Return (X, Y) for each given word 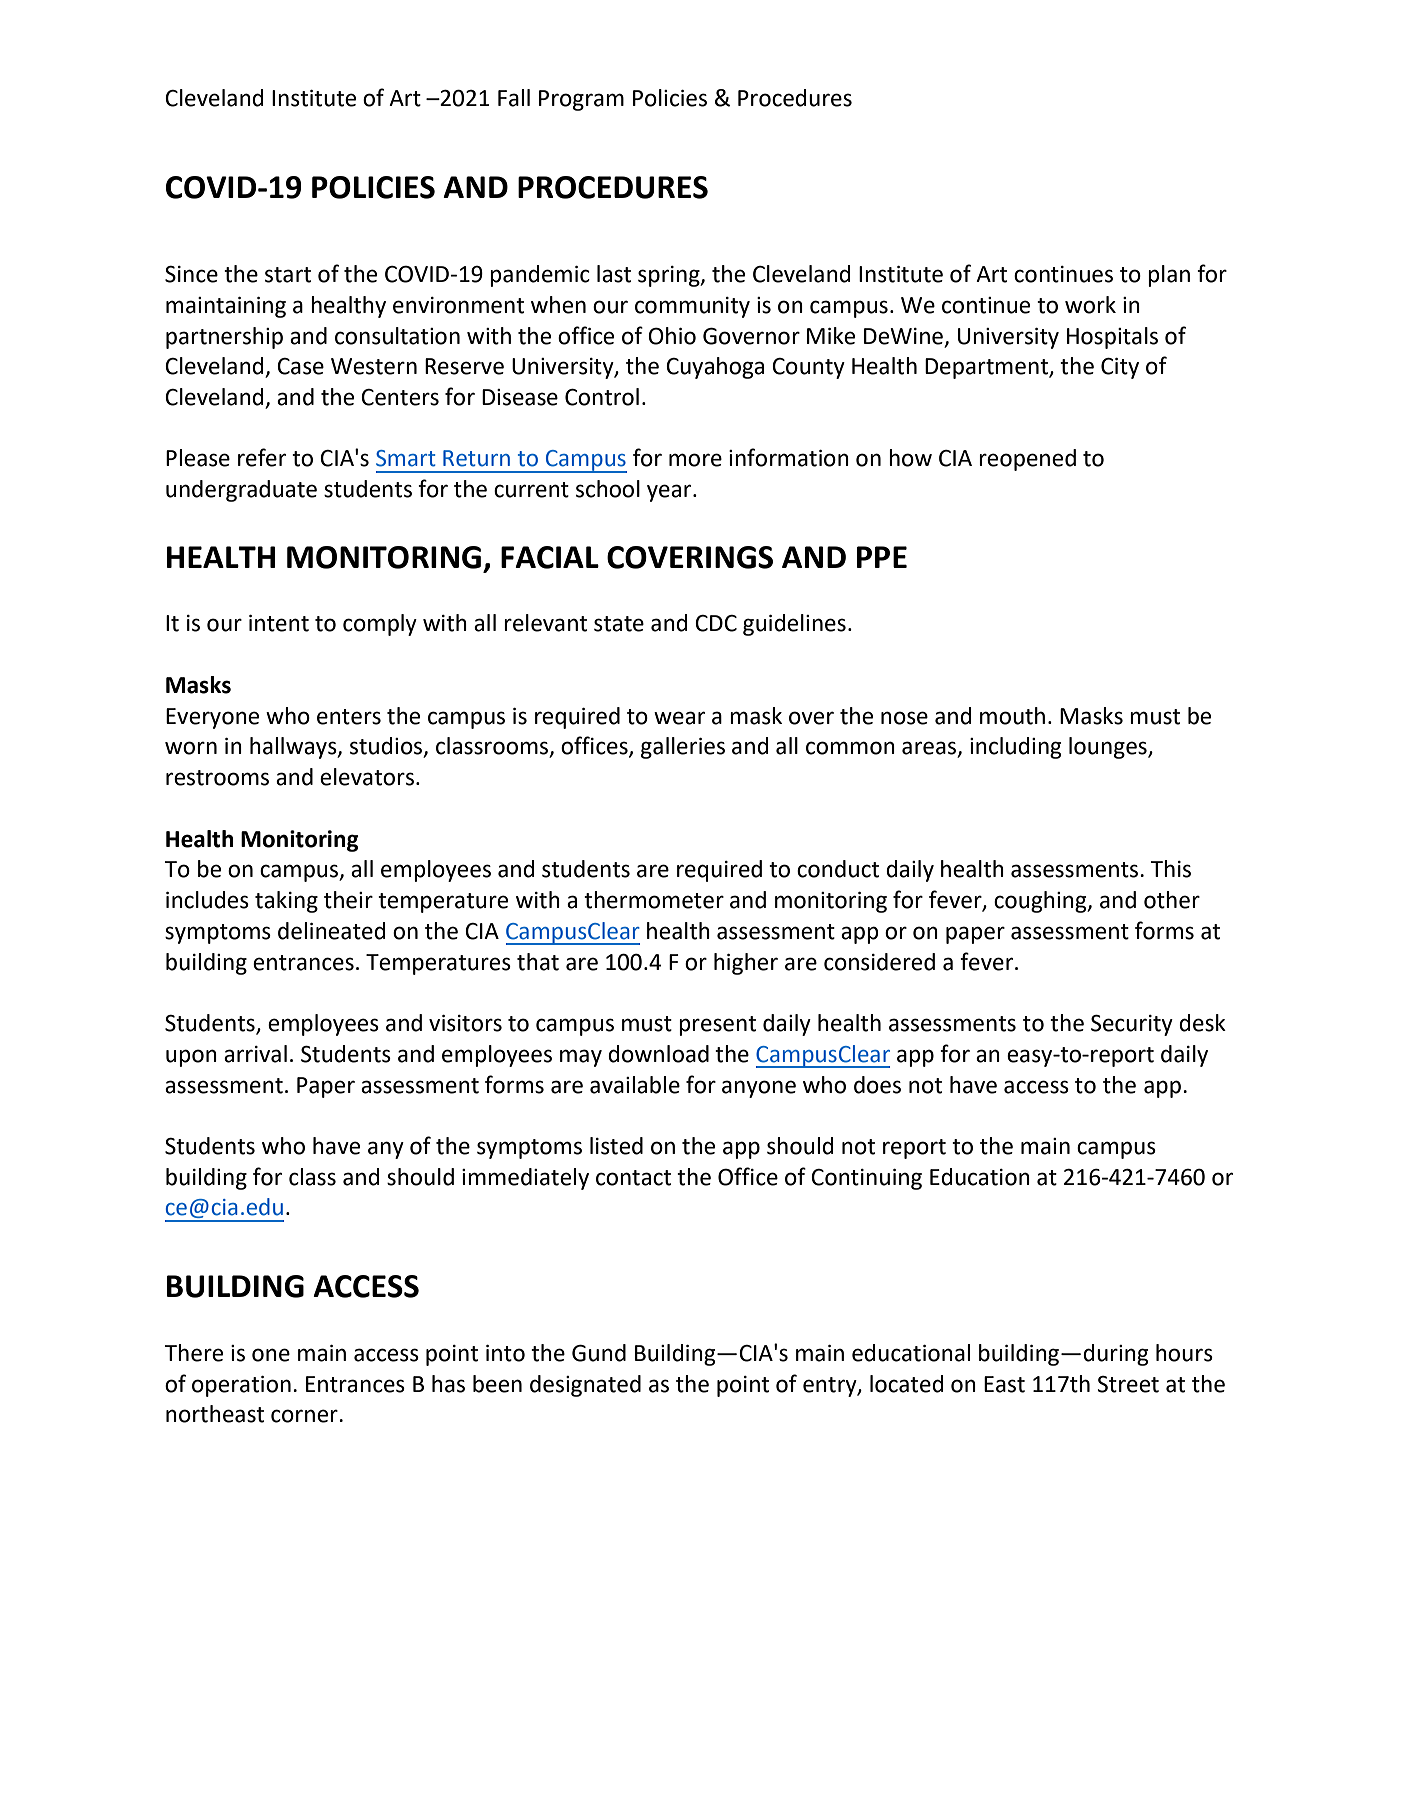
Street (1128, 1384)
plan (1169, 276)
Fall (514, 98)
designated (585, 1386)
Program (581, 100)
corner (305, 1416)
